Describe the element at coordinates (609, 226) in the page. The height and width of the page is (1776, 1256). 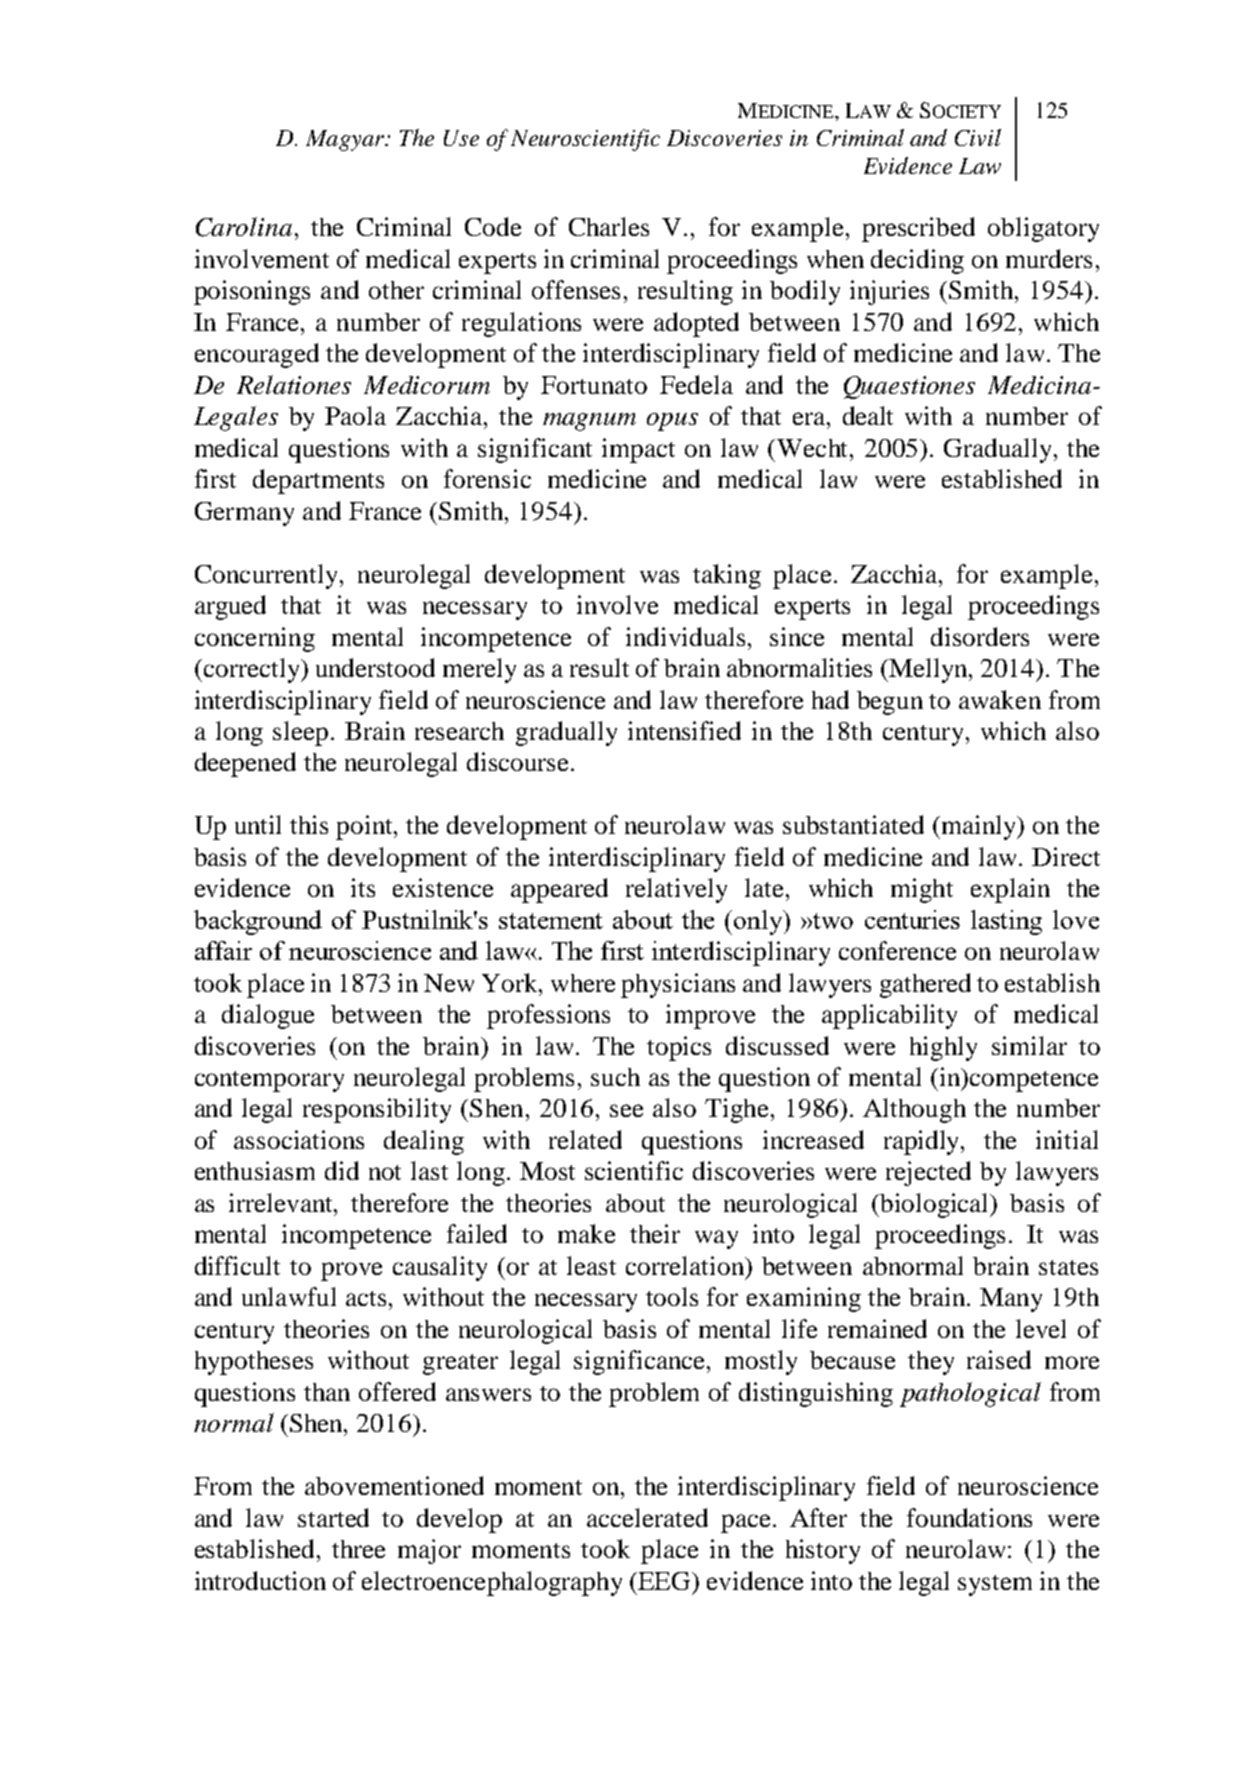
I see `Charles` at that location.
